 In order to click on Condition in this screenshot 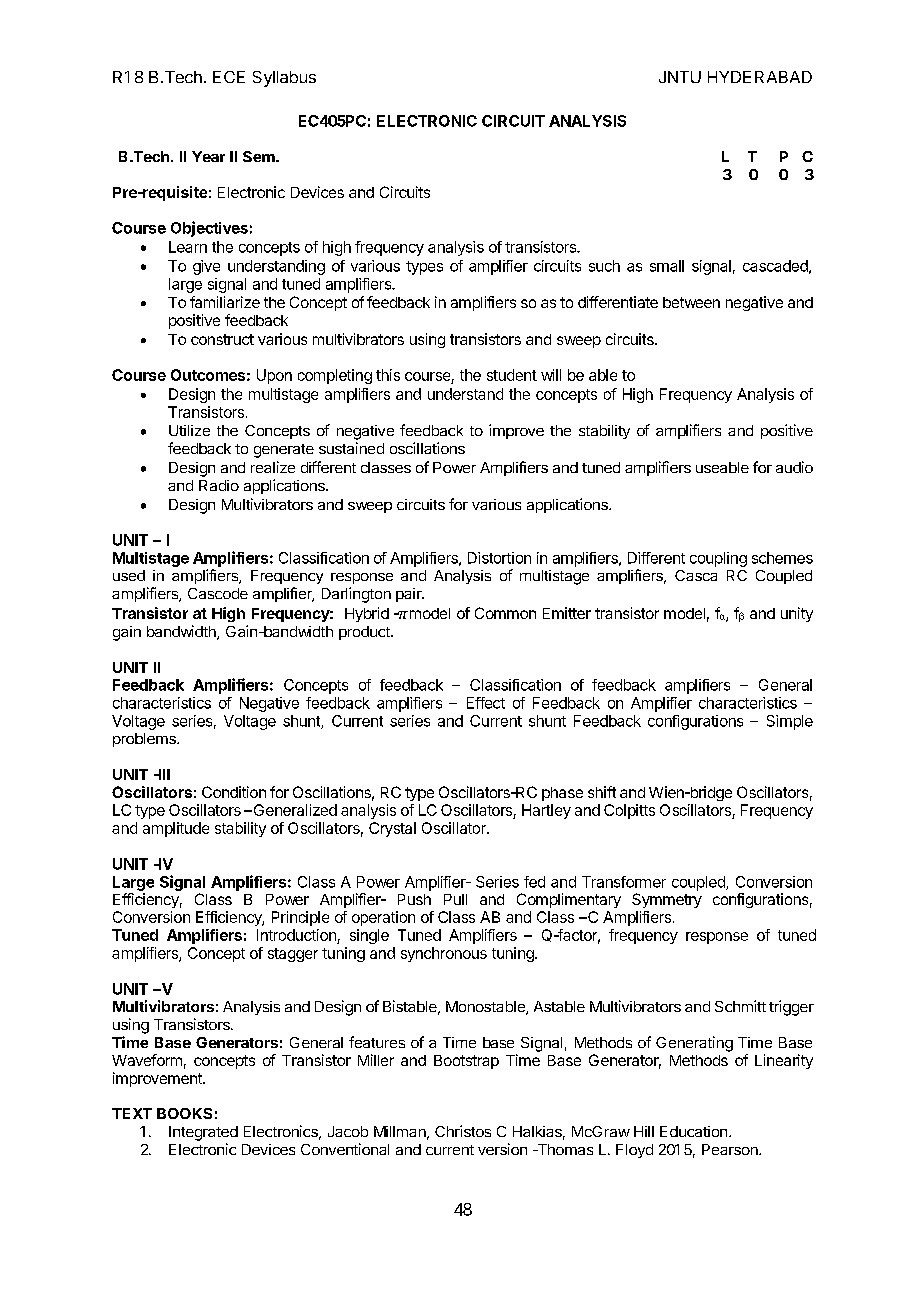, I will do `click(234, 792)`.
